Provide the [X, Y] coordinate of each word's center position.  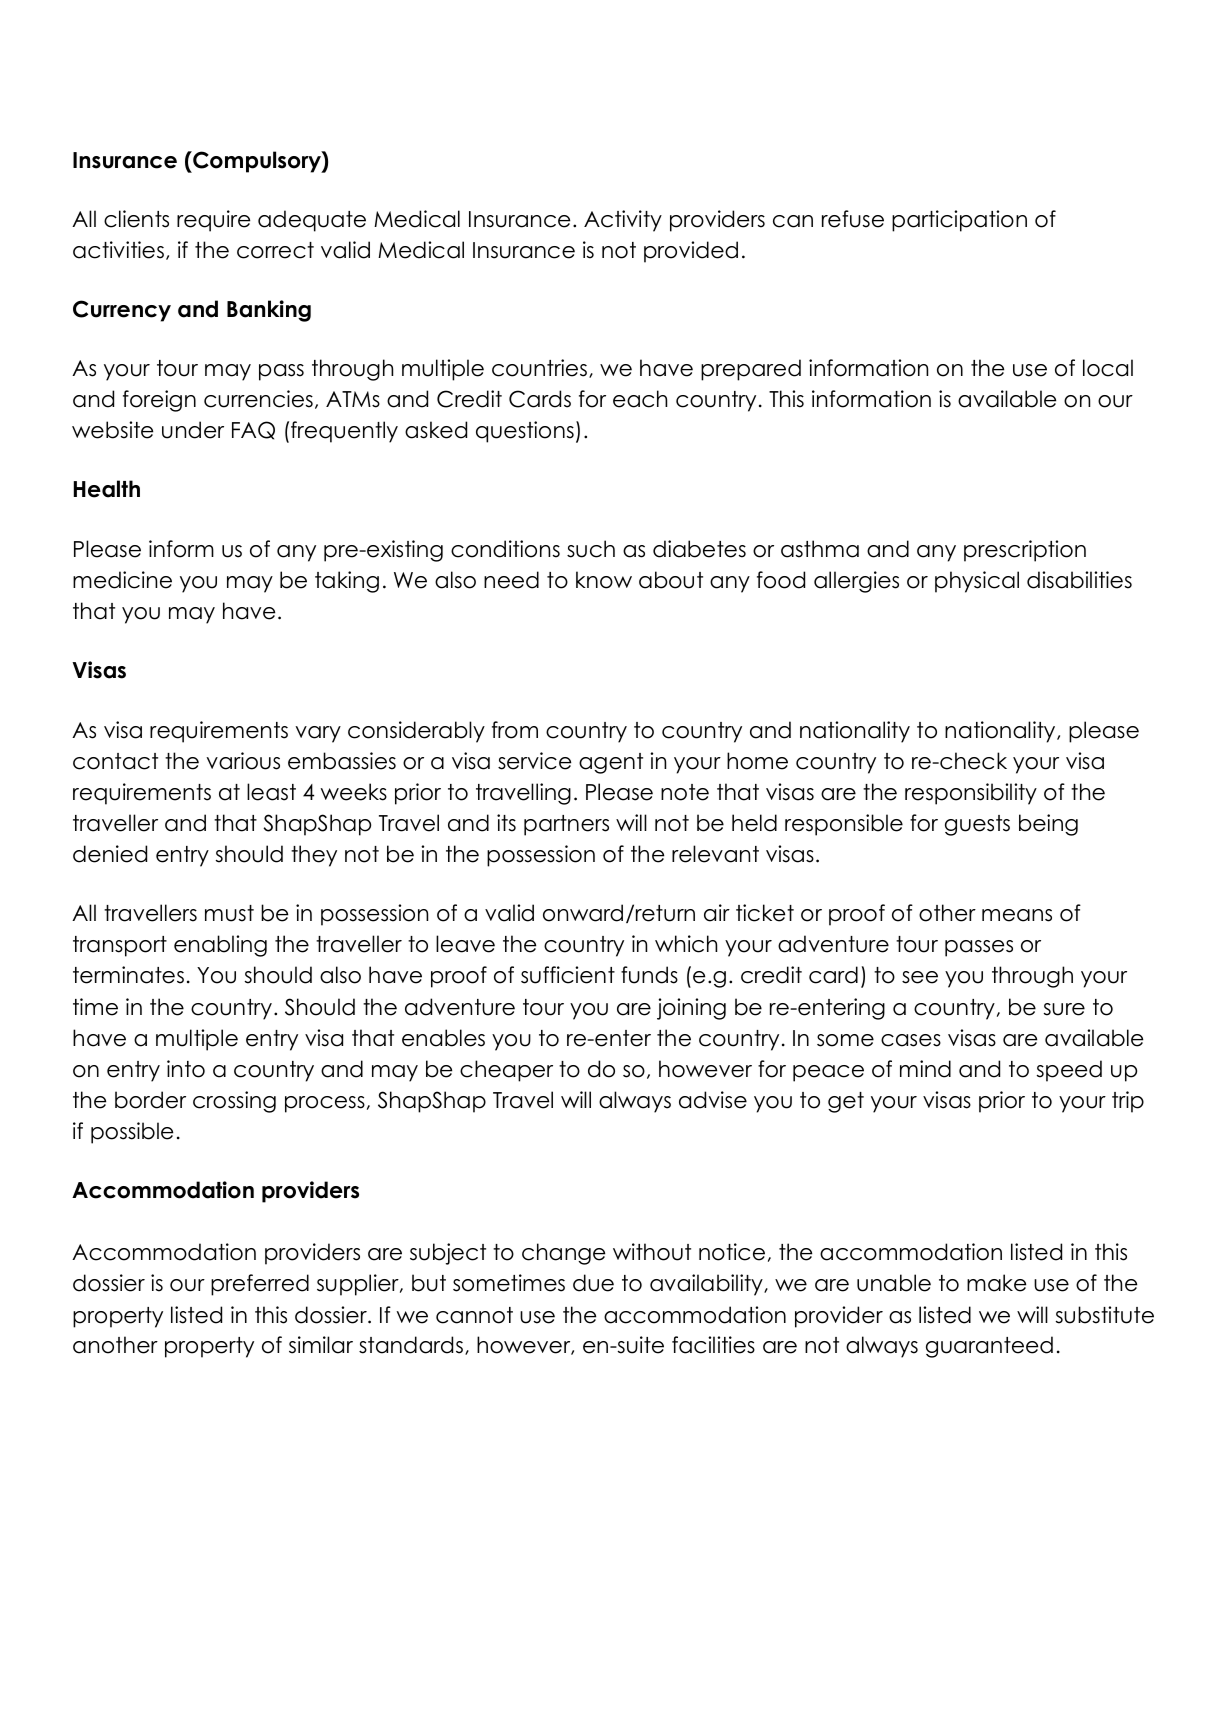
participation [959, 221]
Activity [623, 221]
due [593, 1283]
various [243, 761]
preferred [260, 1285]
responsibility [971, 794]
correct [275, 250]
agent [611, 763]
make [996, 1283]
